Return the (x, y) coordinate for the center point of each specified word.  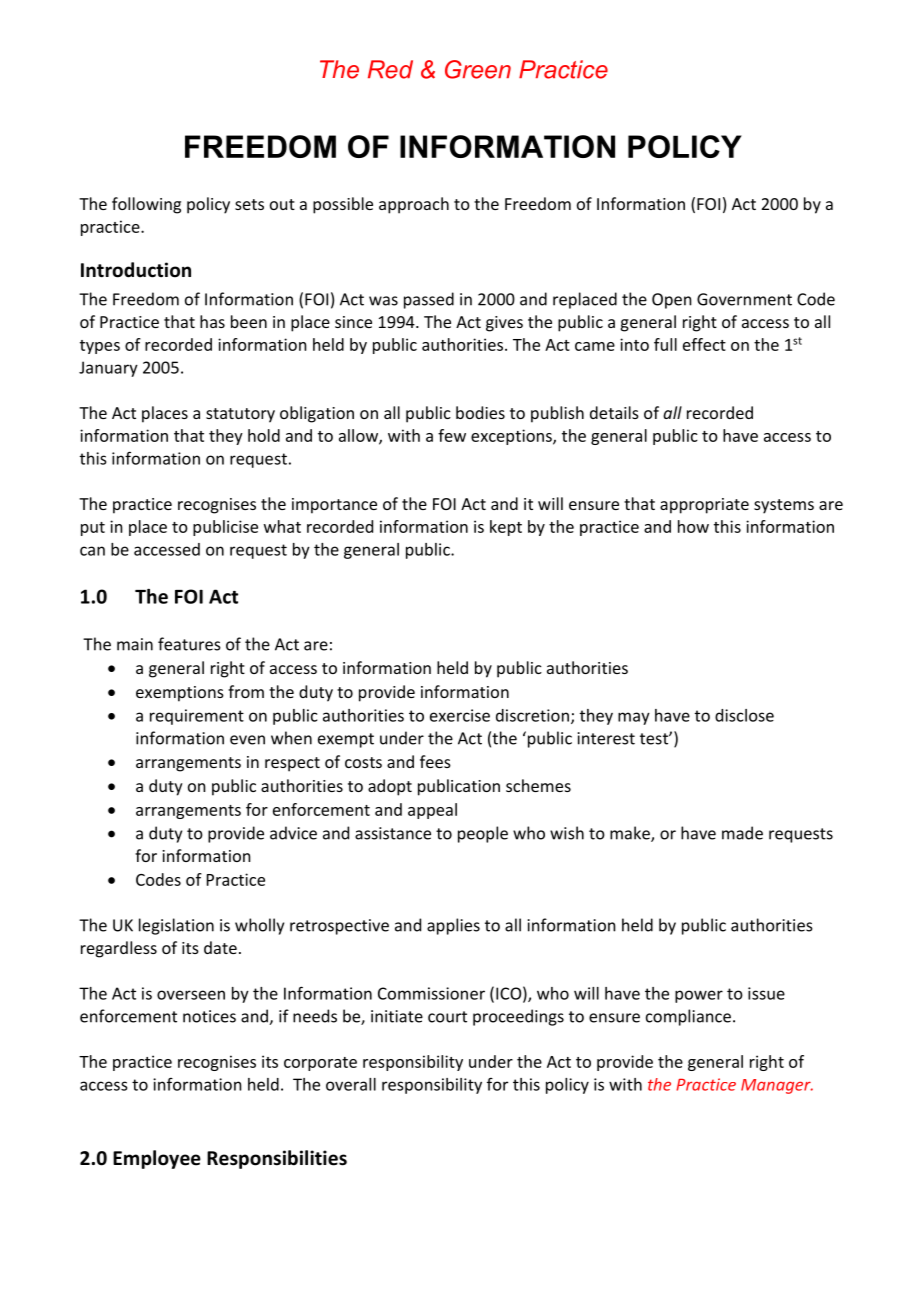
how (693, 526)
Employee (157, 1159)
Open (672, 301)
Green (478, 69)
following (146, 205)
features (189, 644)
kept (506, 528)
